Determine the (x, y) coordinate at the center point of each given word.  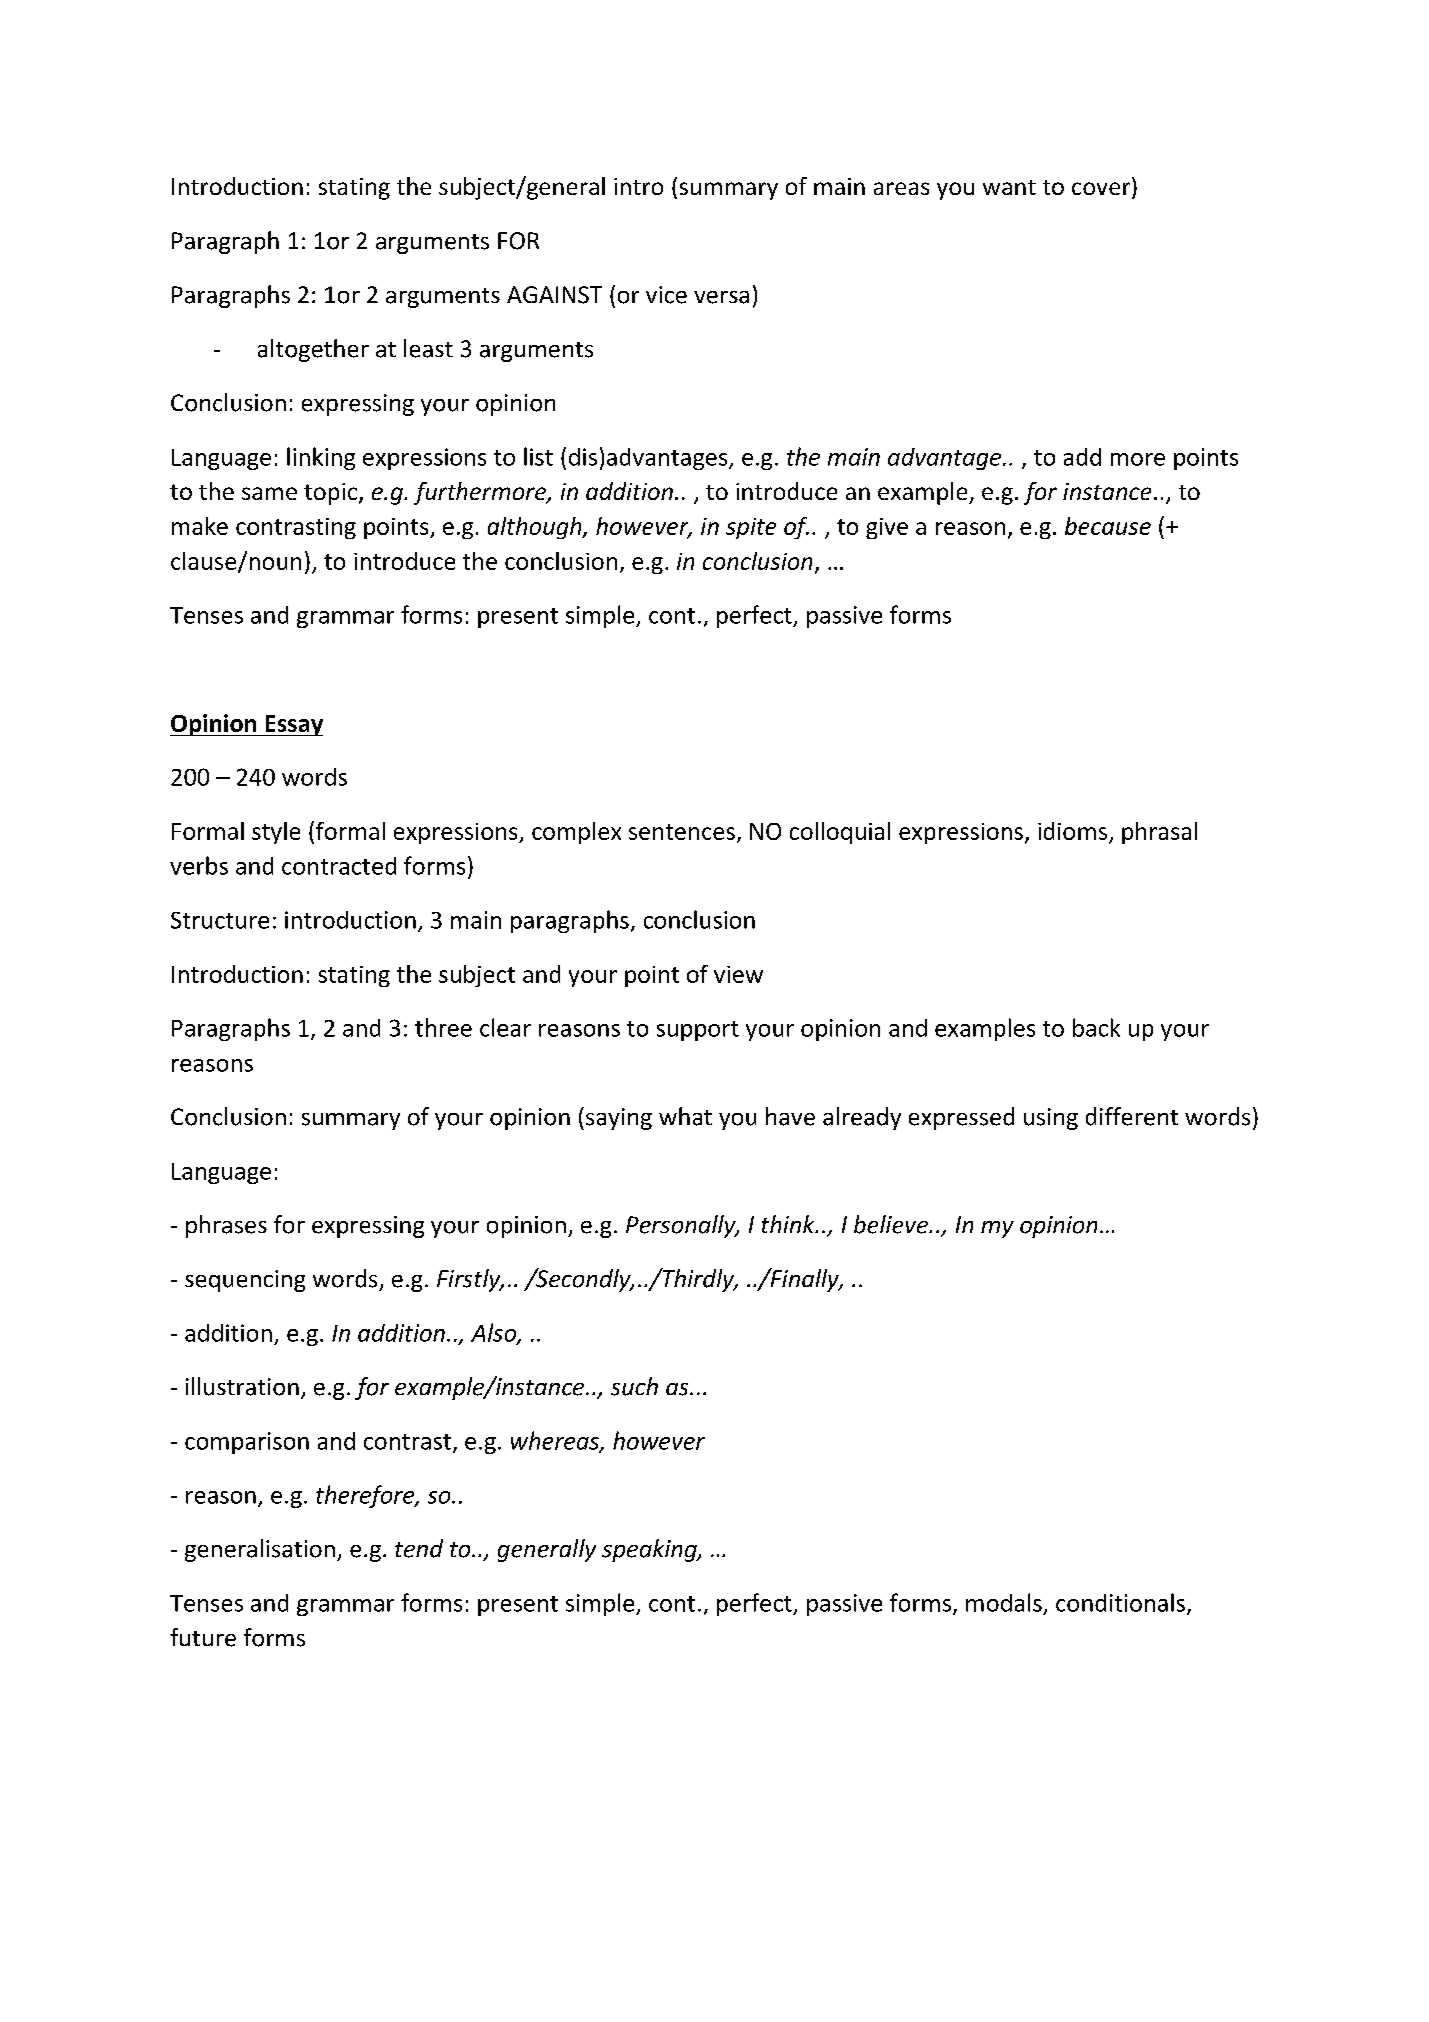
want (1009, 187)
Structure (220, 920)
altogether (313, 350)
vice (666, 295)
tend (419, 1548)
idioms (1072, 831)
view (738, 974)
